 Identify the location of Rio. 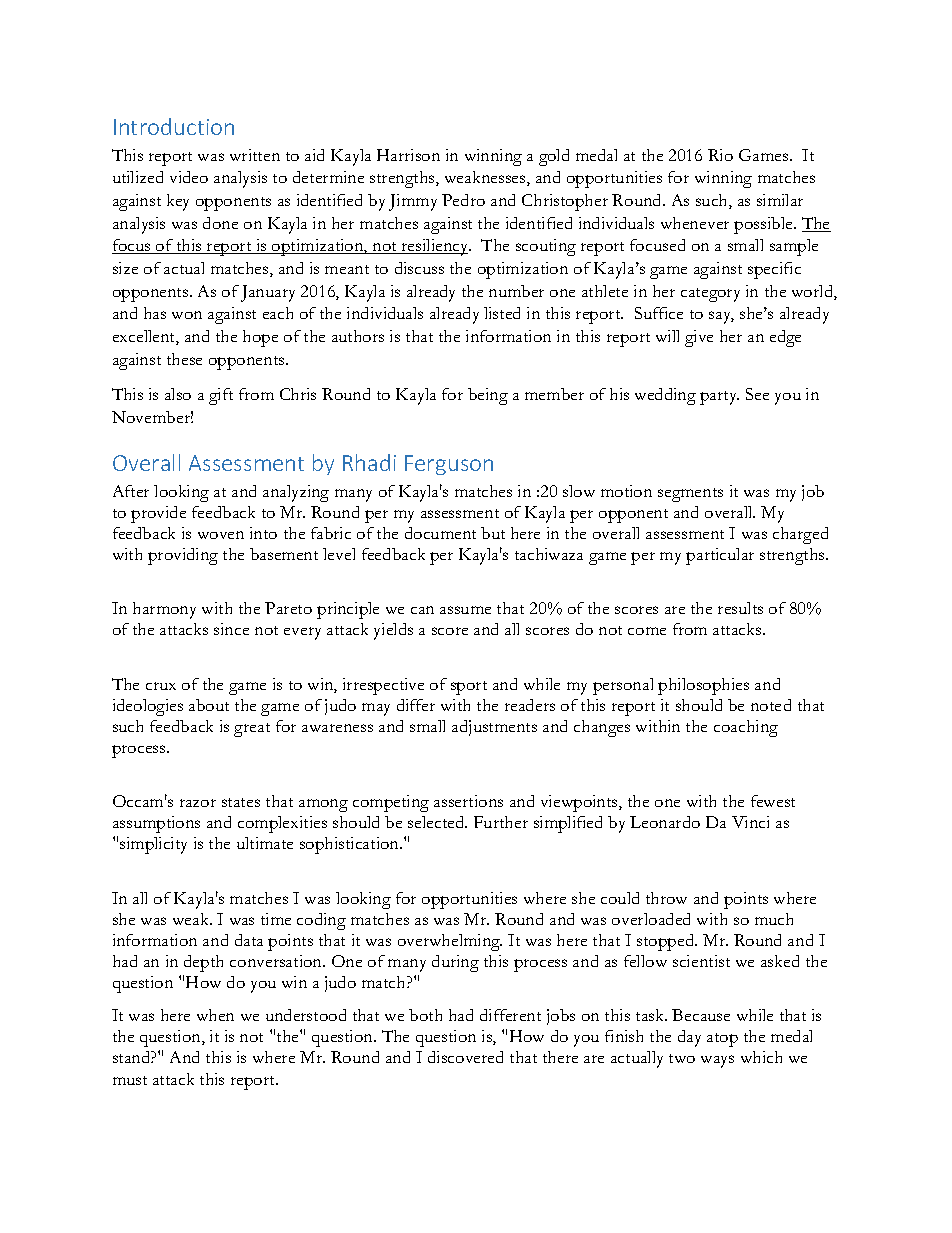
(720, 155).
